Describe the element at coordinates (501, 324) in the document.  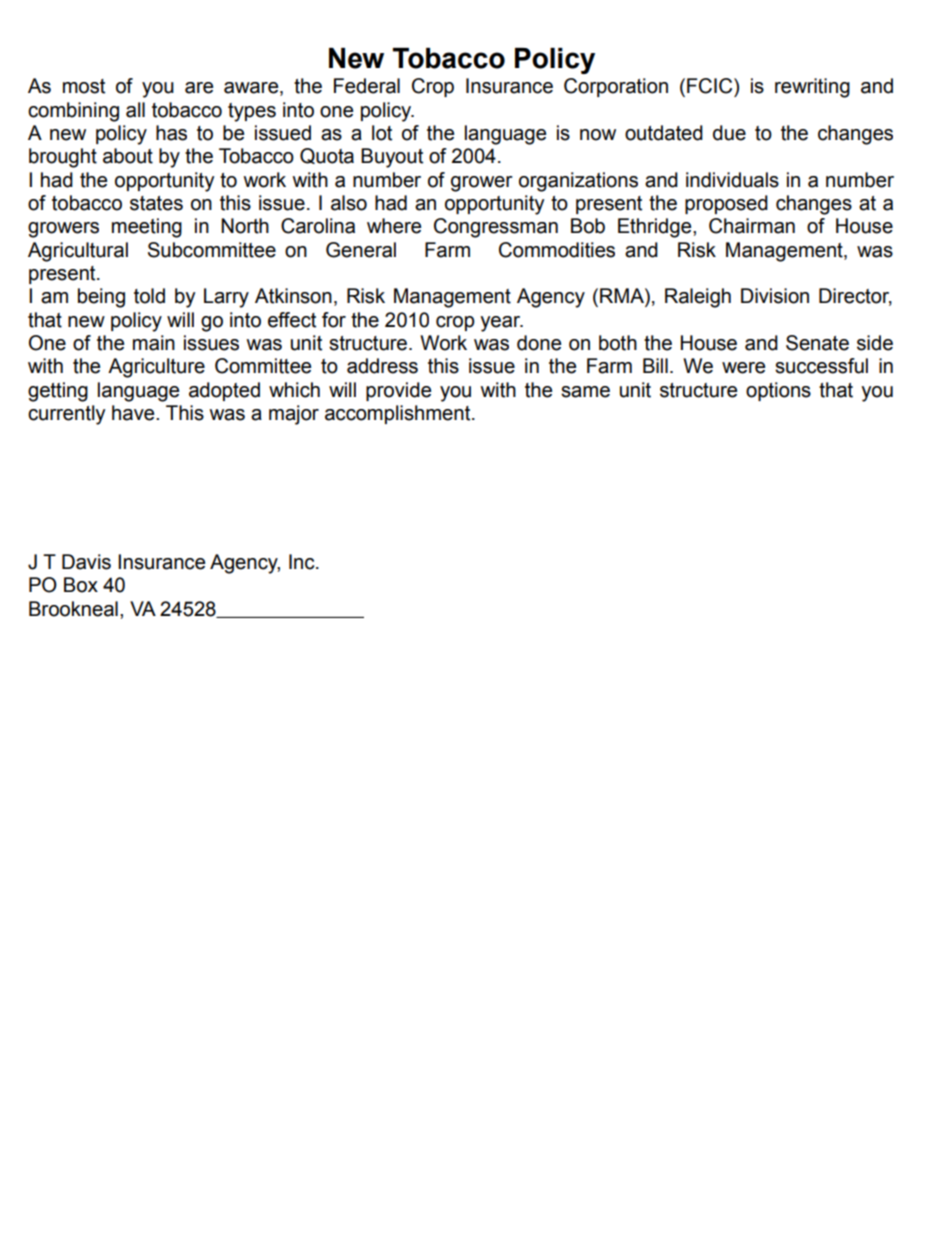
I see `year` at that location.
